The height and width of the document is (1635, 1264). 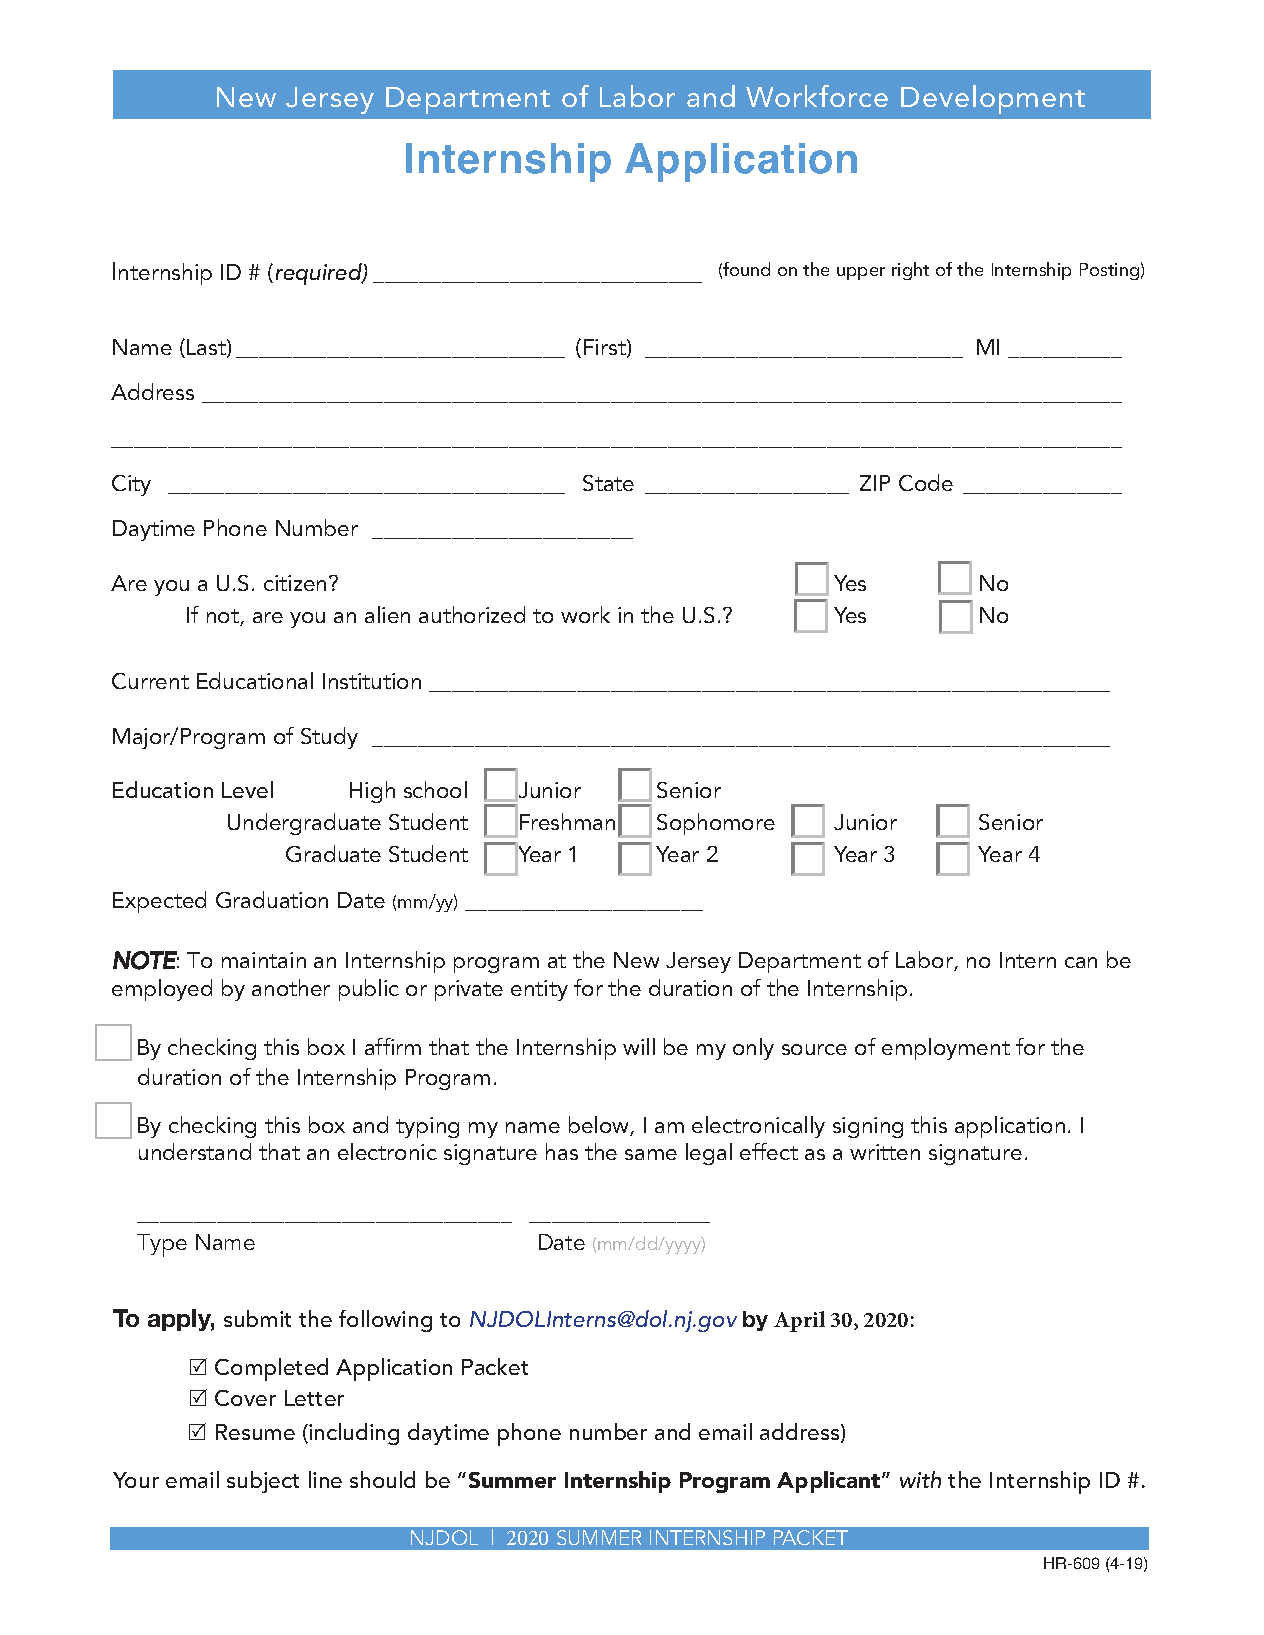 What do you see at coordinates (382, 1479) in the document?
I see `should` at bounding box center [382, 1479].
